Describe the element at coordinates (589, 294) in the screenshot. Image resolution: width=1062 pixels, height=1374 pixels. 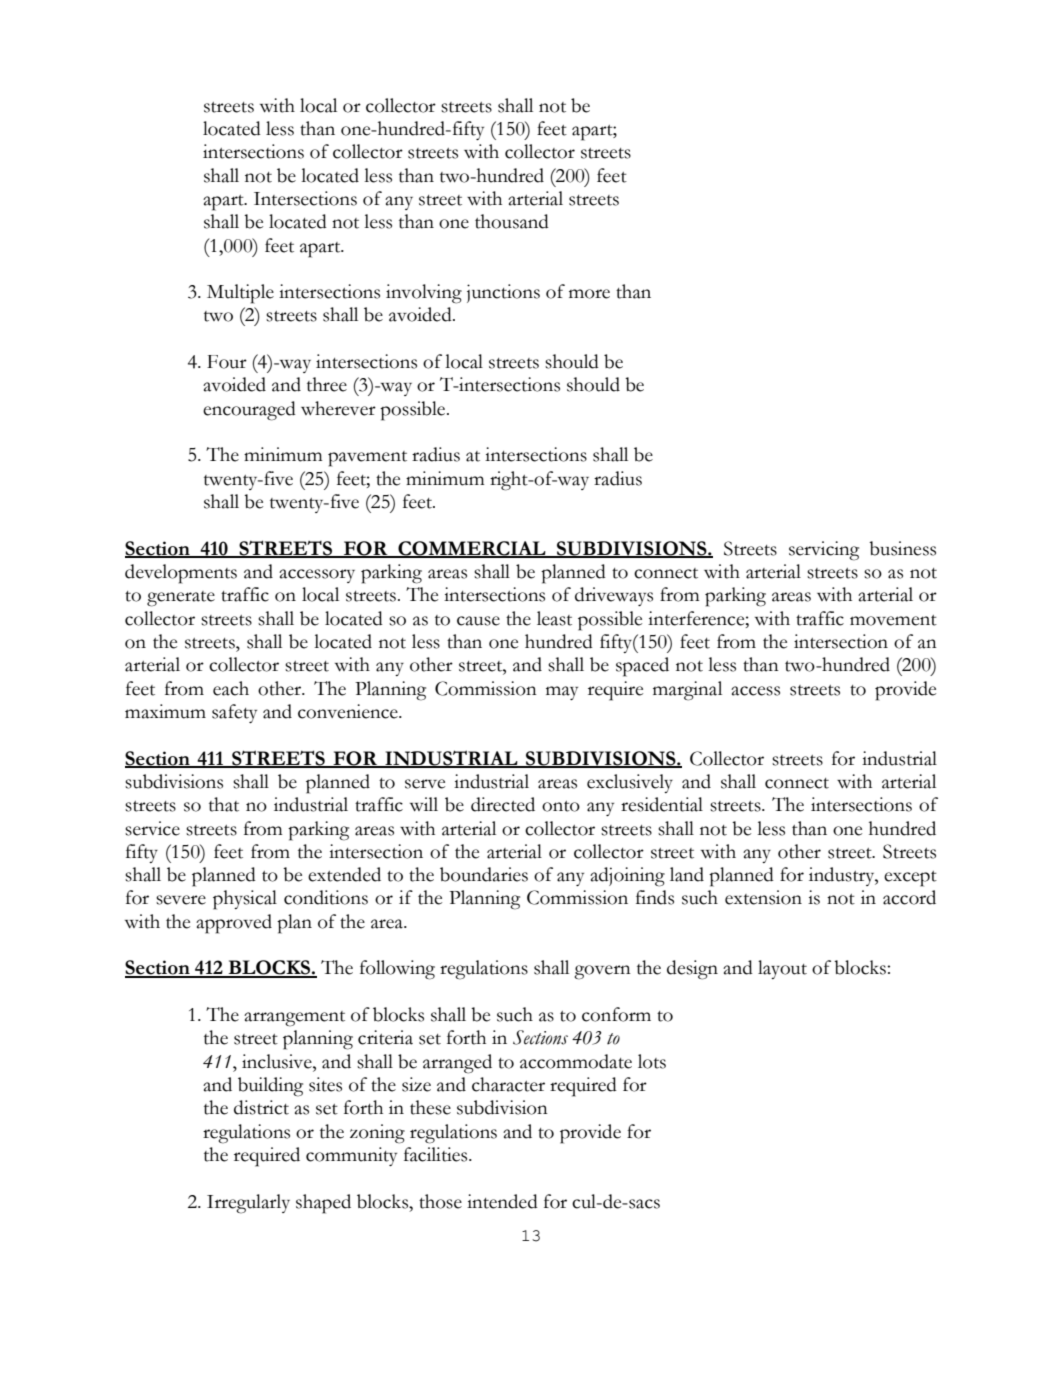
I see `more` at that location.
